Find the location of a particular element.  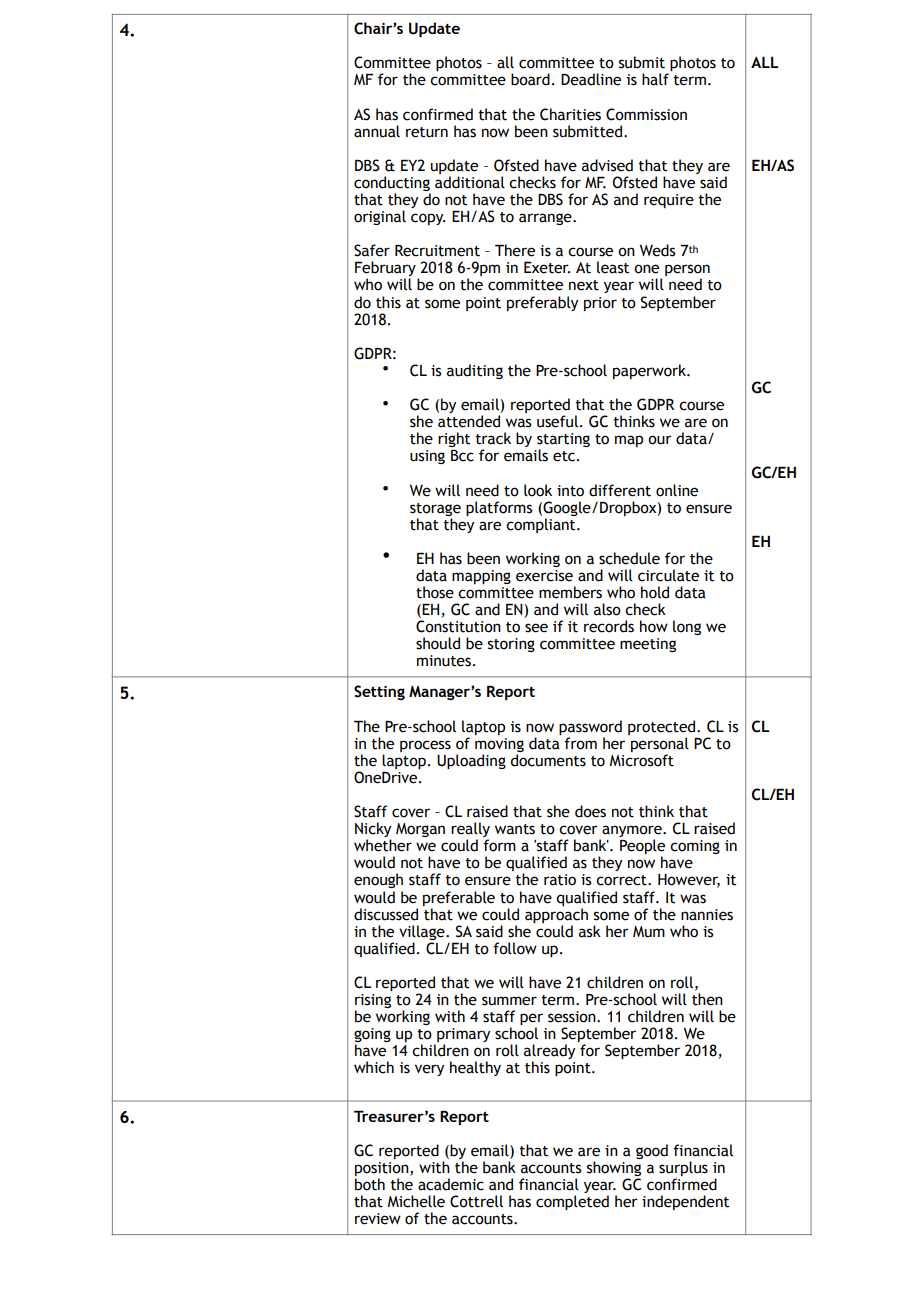

Commission is located at coordinates (646, 114).
